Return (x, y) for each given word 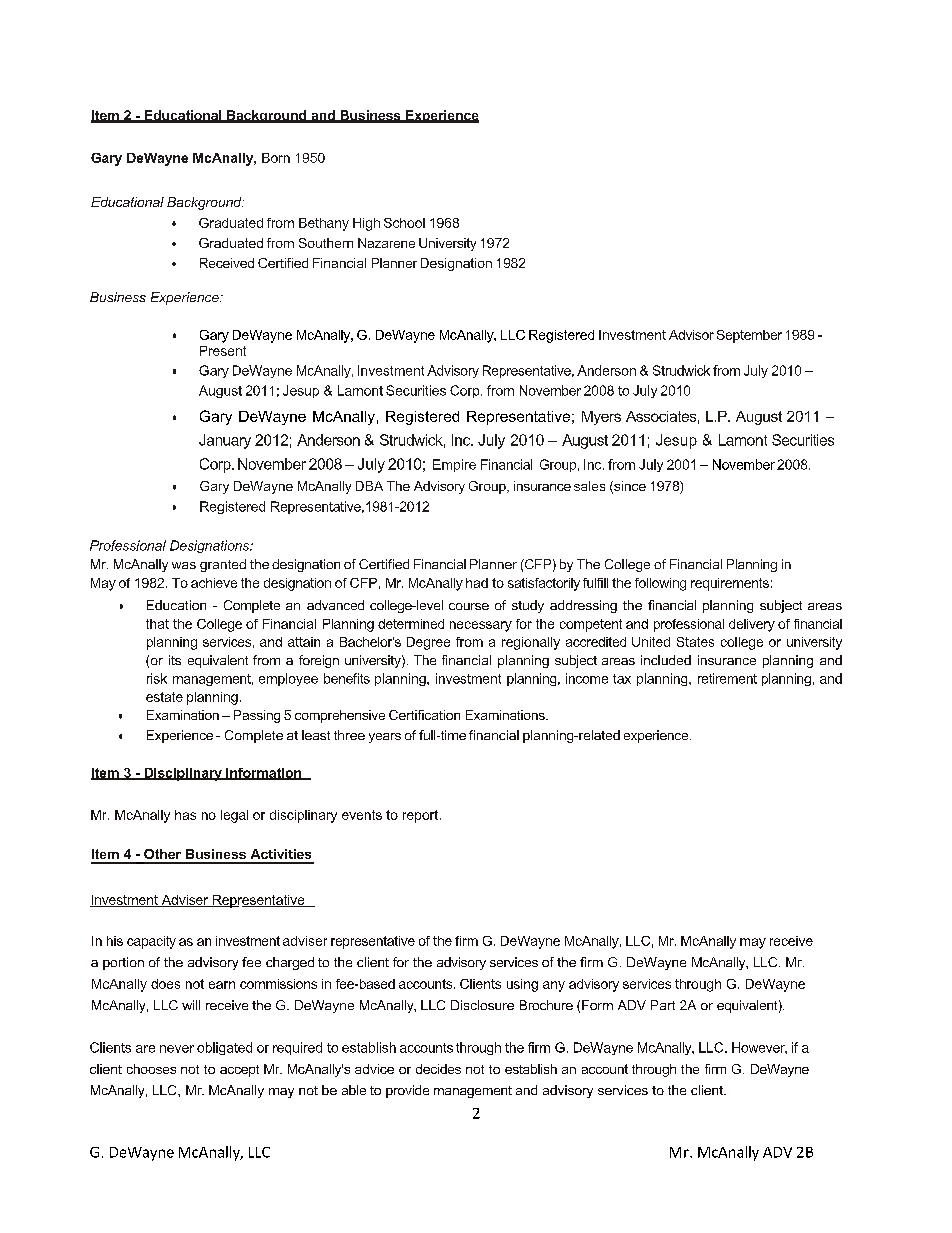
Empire (454, 465)
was (184, 565)
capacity (151, 942)
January (225, 441)
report (422, 816)
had (477, 583)
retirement (727, 678)
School (404, 223)
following (660, 584)
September (749, 336)
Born (276, 158)
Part (663, 1005)
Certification (424, 715)
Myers (601, 418)
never (177, 1049)
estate (164, 697)
